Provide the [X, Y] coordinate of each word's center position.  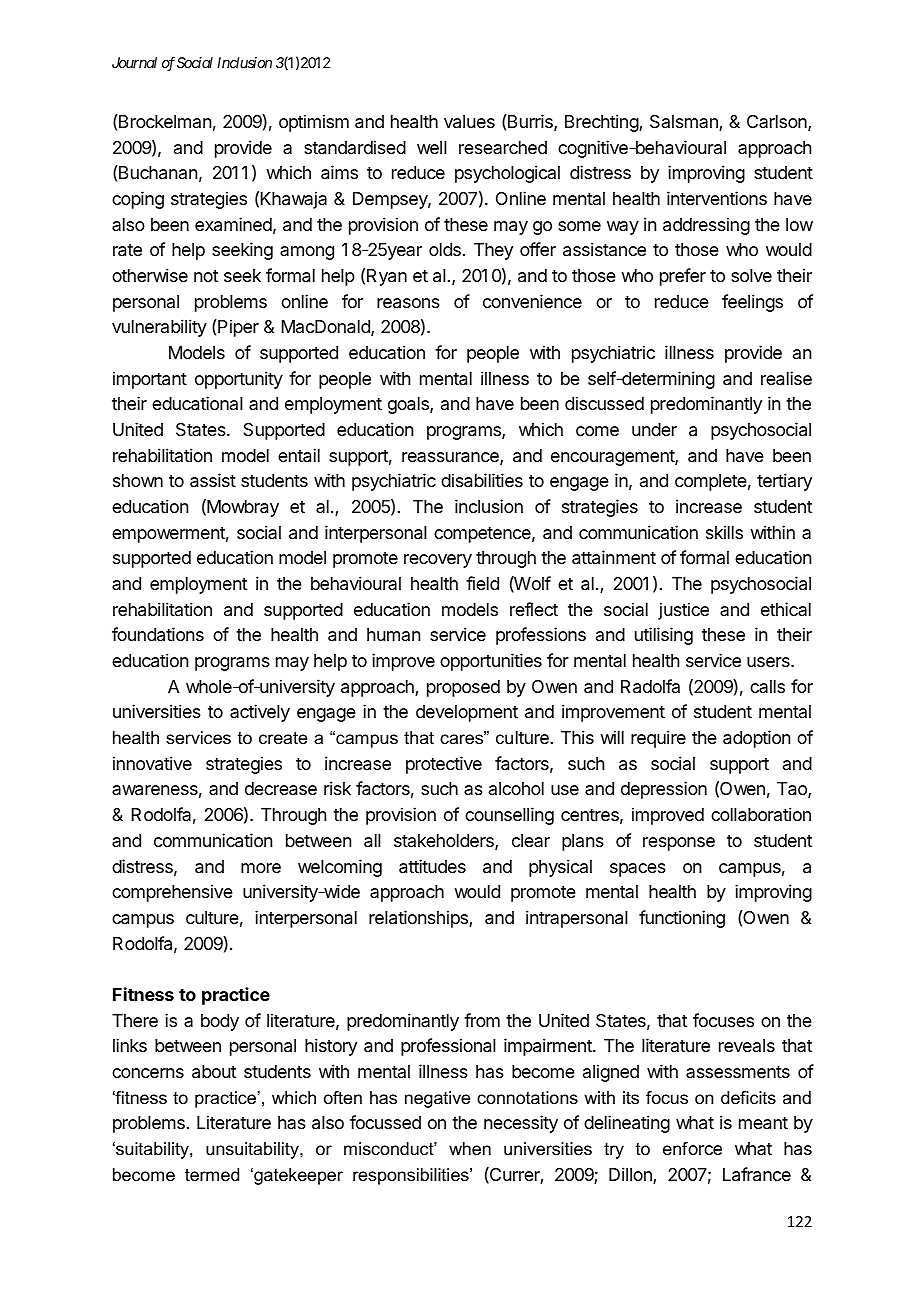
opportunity [239, 380]
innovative [152, 763]
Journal [134, 62]
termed [212, 1175]
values [469, 122]
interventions [717, 198]
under [654, 429]
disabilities [482, 480]
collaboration [761, 814]
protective [444, 765]
